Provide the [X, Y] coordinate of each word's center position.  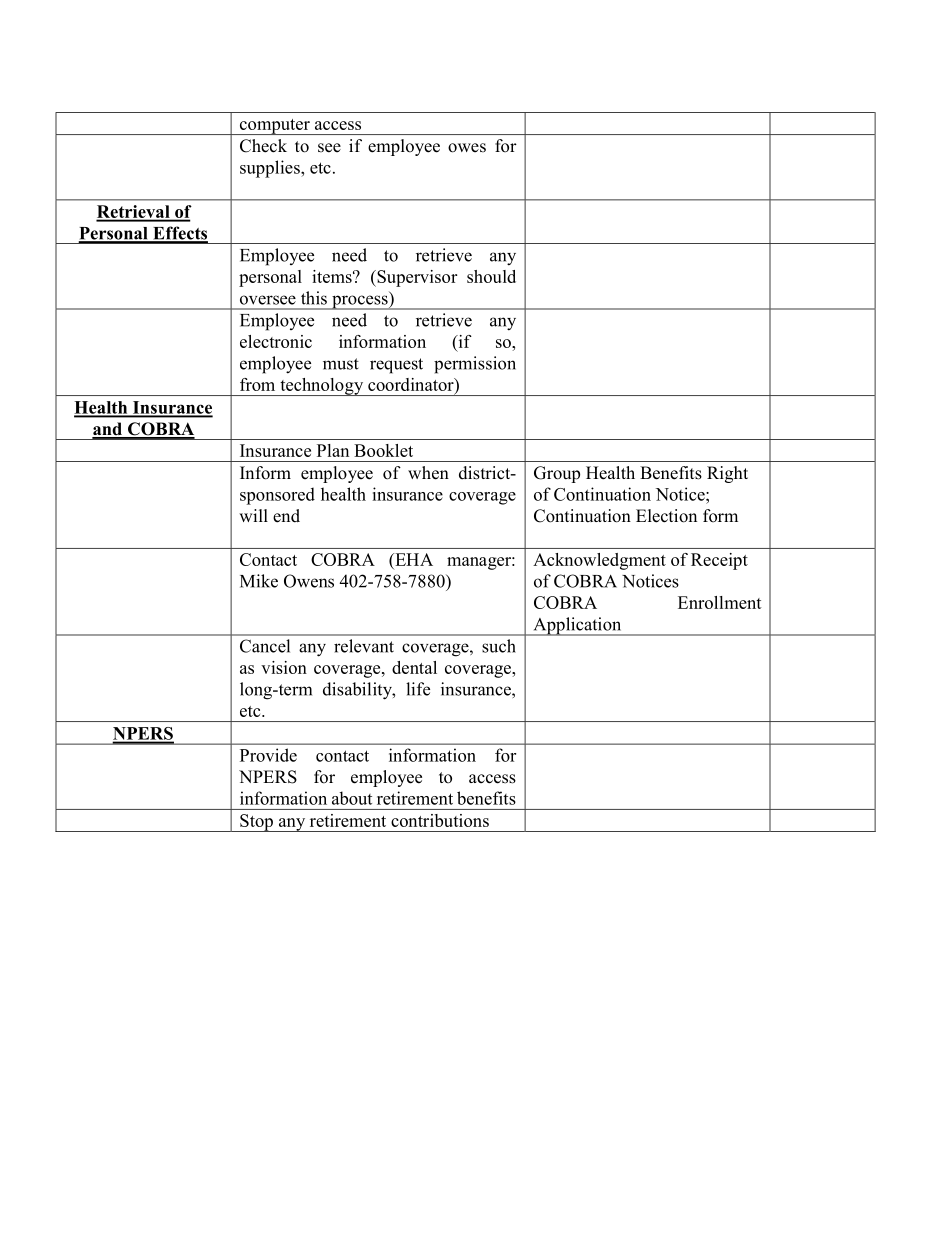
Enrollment [720, 602]
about [352, 798]
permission [475, 365]
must [341, 364]
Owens [309, 581]
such [499, 646]
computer [274, 127]
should [491, 276]
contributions [440, 820]
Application [577, 626]
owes [467, 148]
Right [727, 474]
